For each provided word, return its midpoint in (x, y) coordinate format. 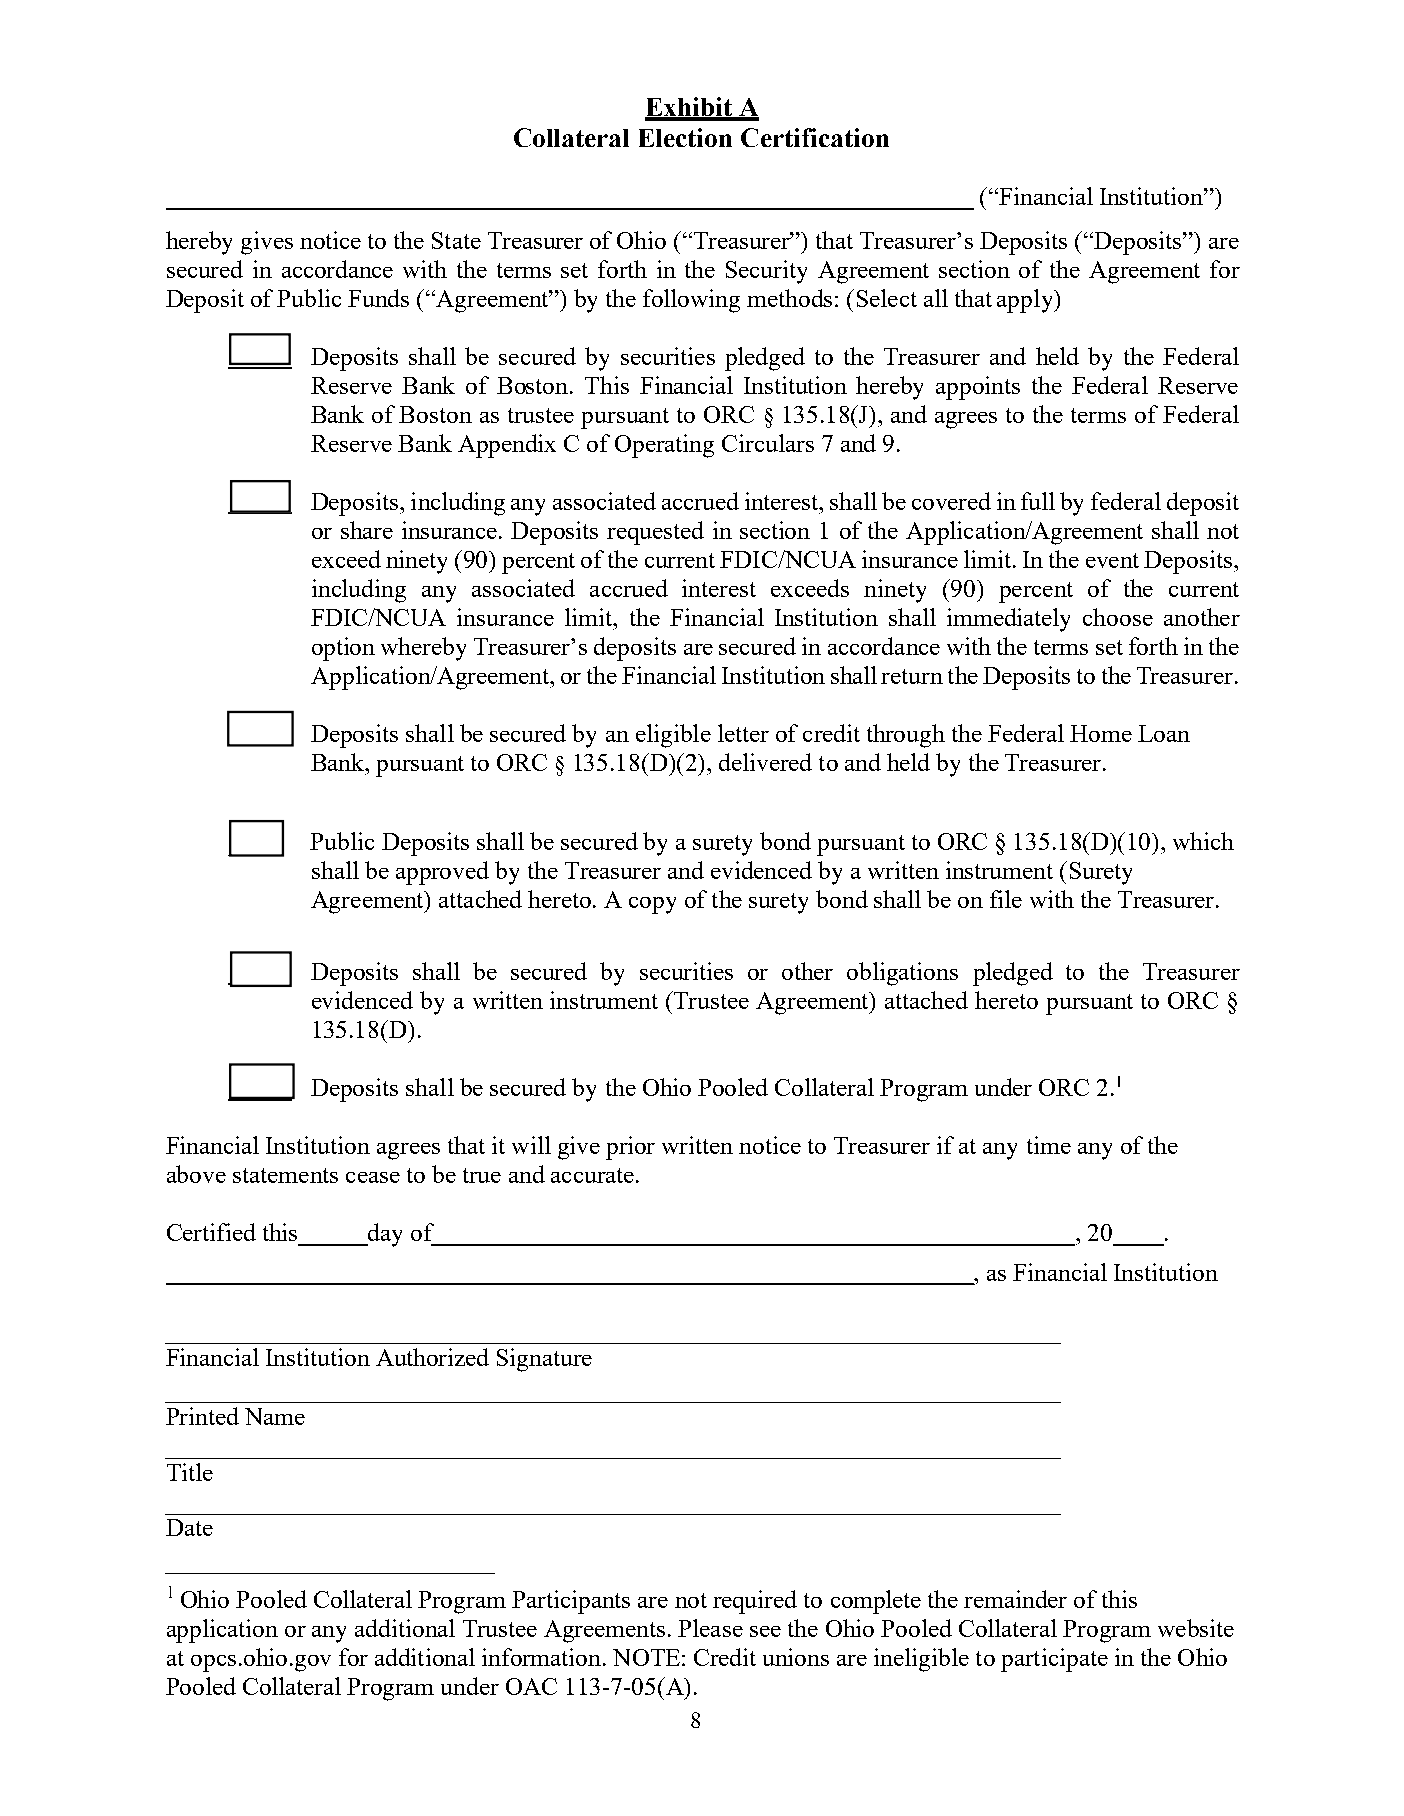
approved (442, 873)
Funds (378, 298)
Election (685, 137)
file (1006, 899)
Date (189, 1527)
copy (652, 905)
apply (1026, 301)
